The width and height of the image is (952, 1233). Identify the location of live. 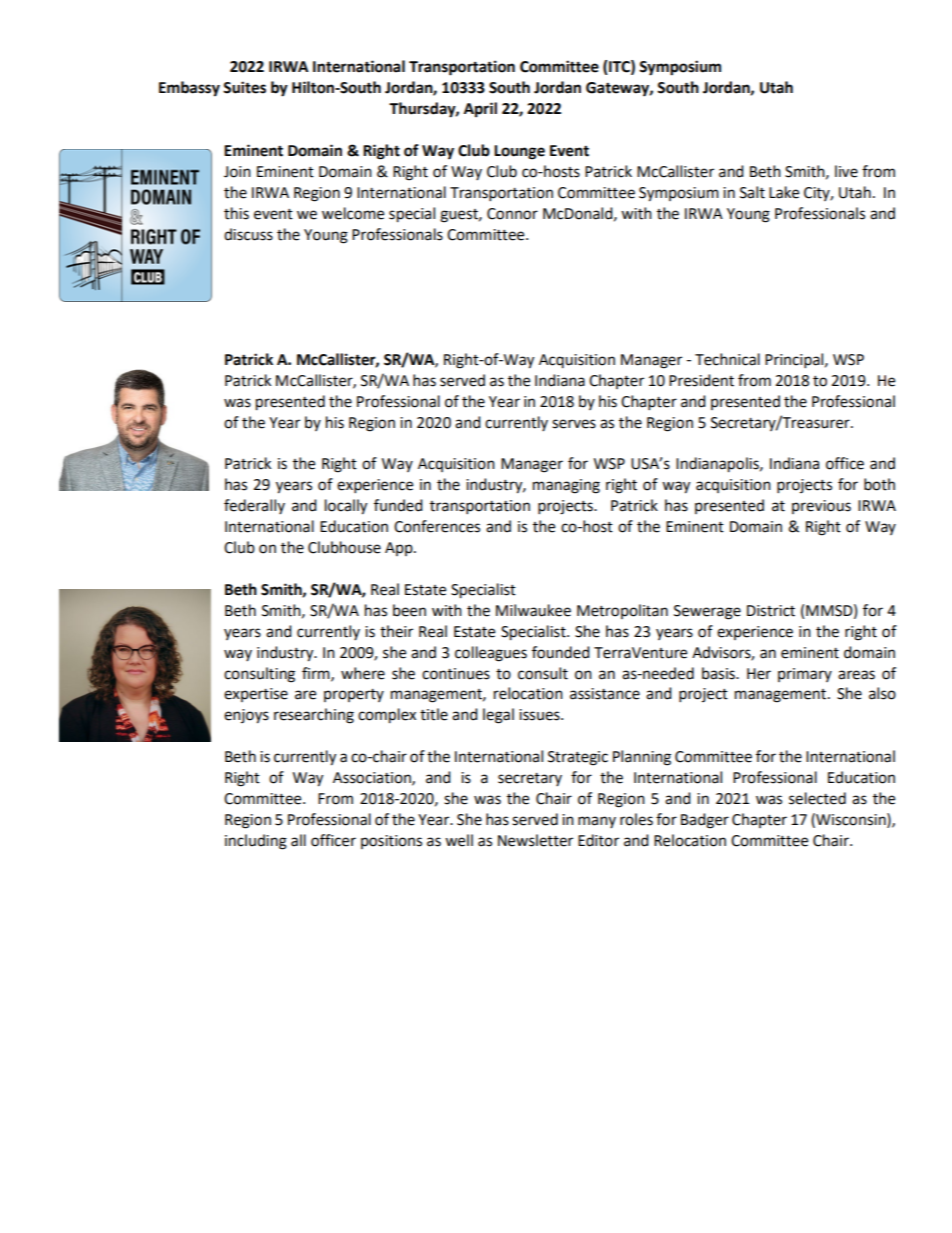
(846, 171).
